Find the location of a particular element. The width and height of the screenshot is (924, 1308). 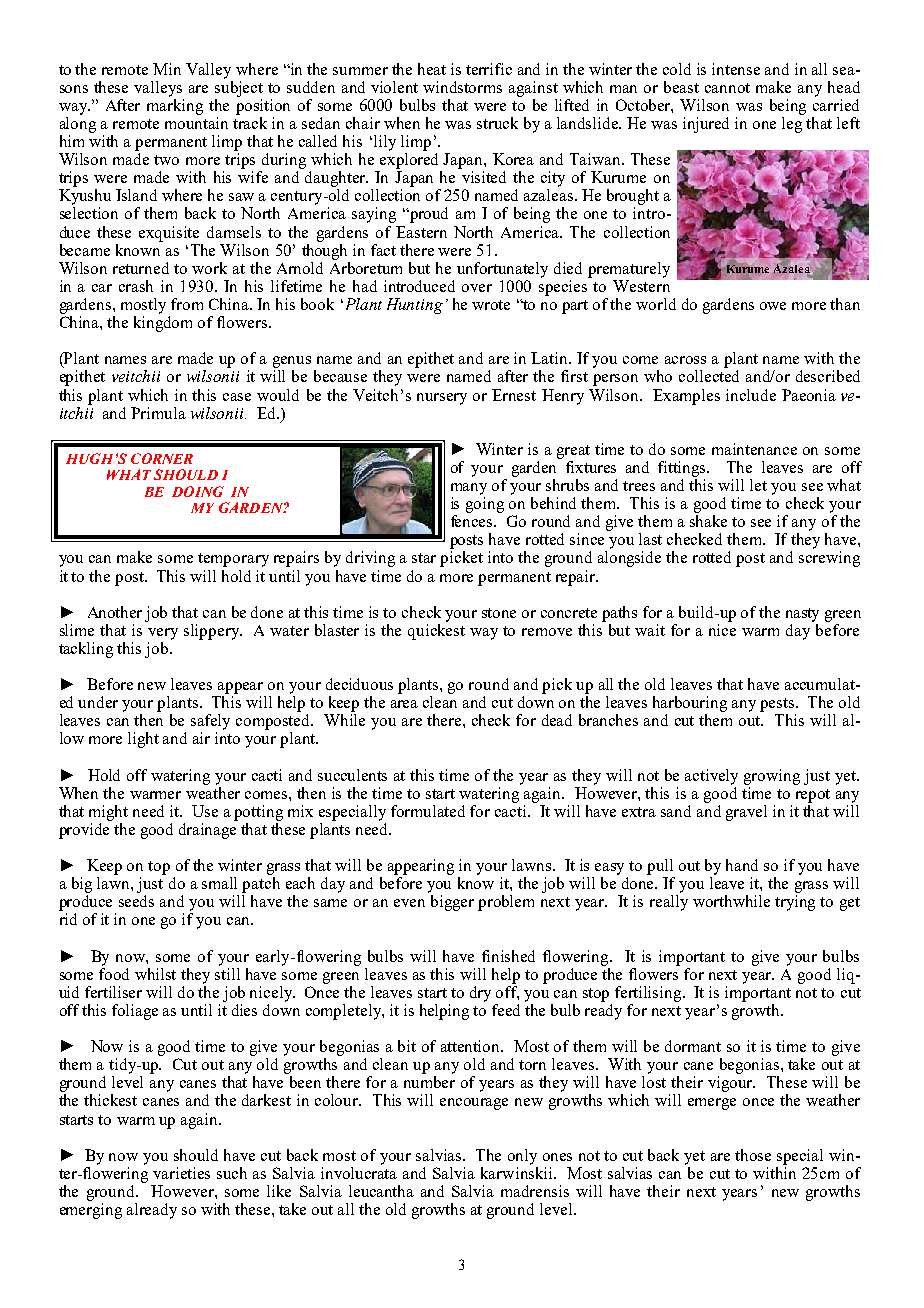

quickest is located at coordinates (436, 630).
